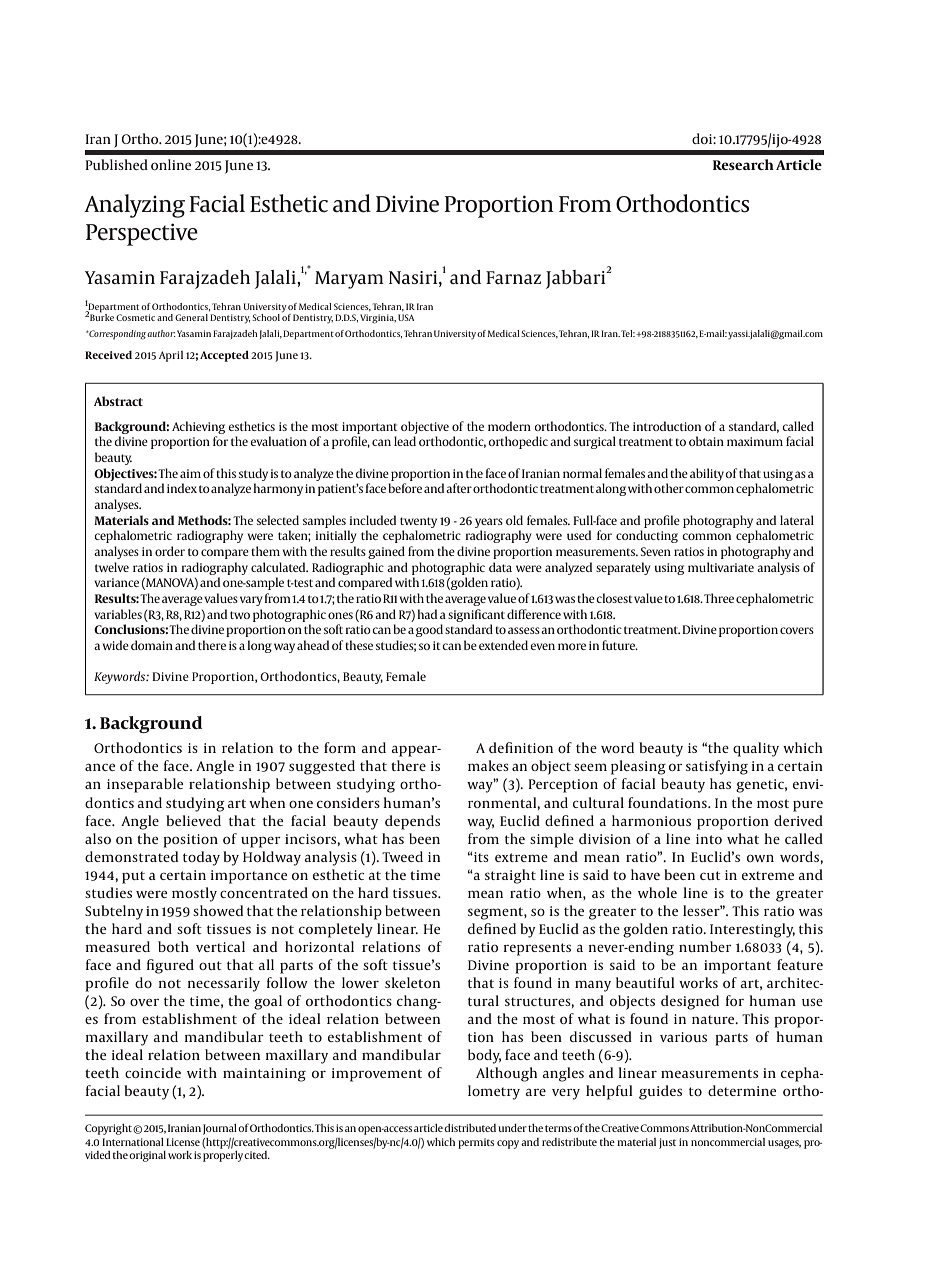 The height and width of the page is (1288, 932). Describe the element at coordinates (706, 441) in the page. I see `obtain` at that location.
